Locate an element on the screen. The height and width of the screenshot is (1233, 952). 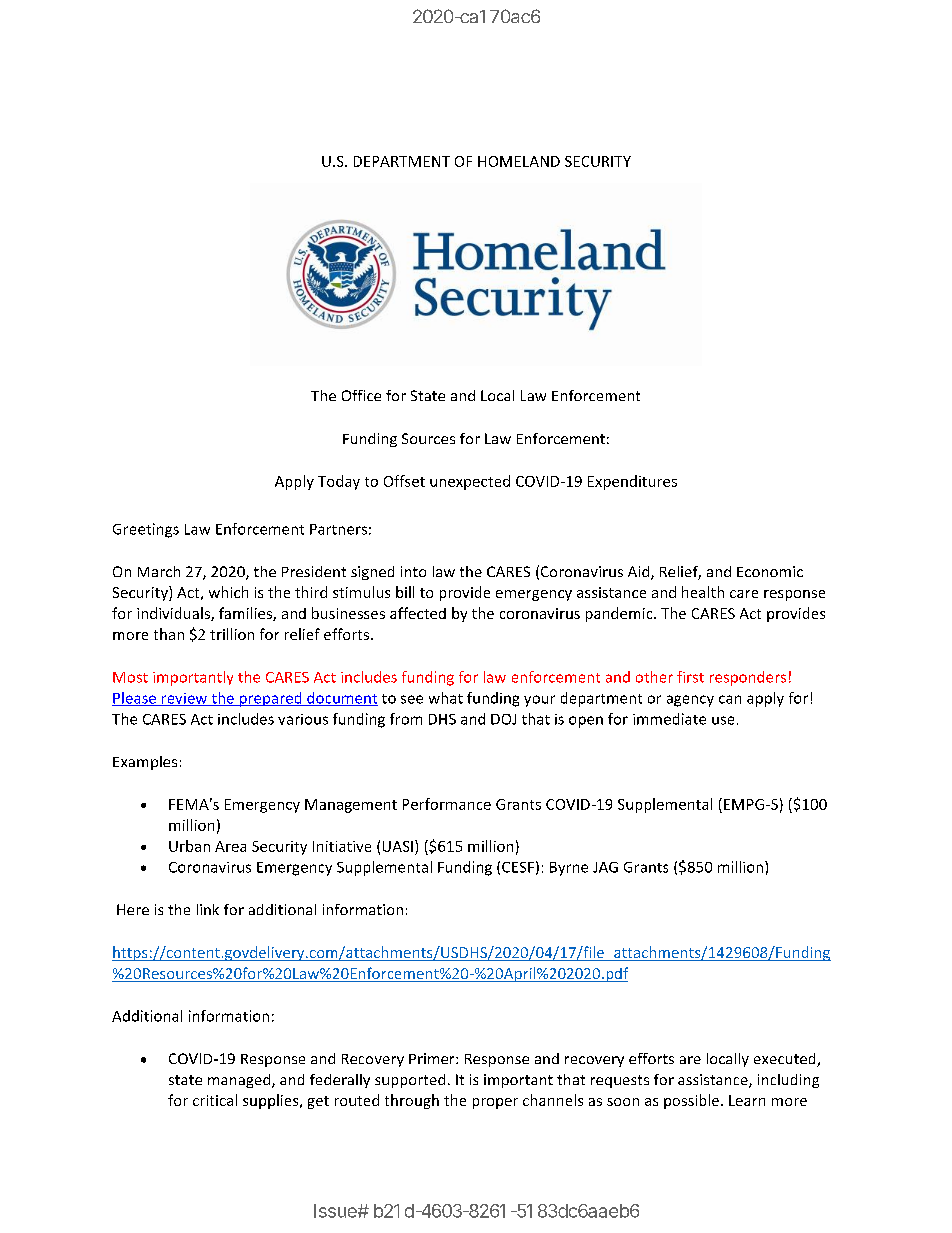
use is located at coordinates (723, 720).
